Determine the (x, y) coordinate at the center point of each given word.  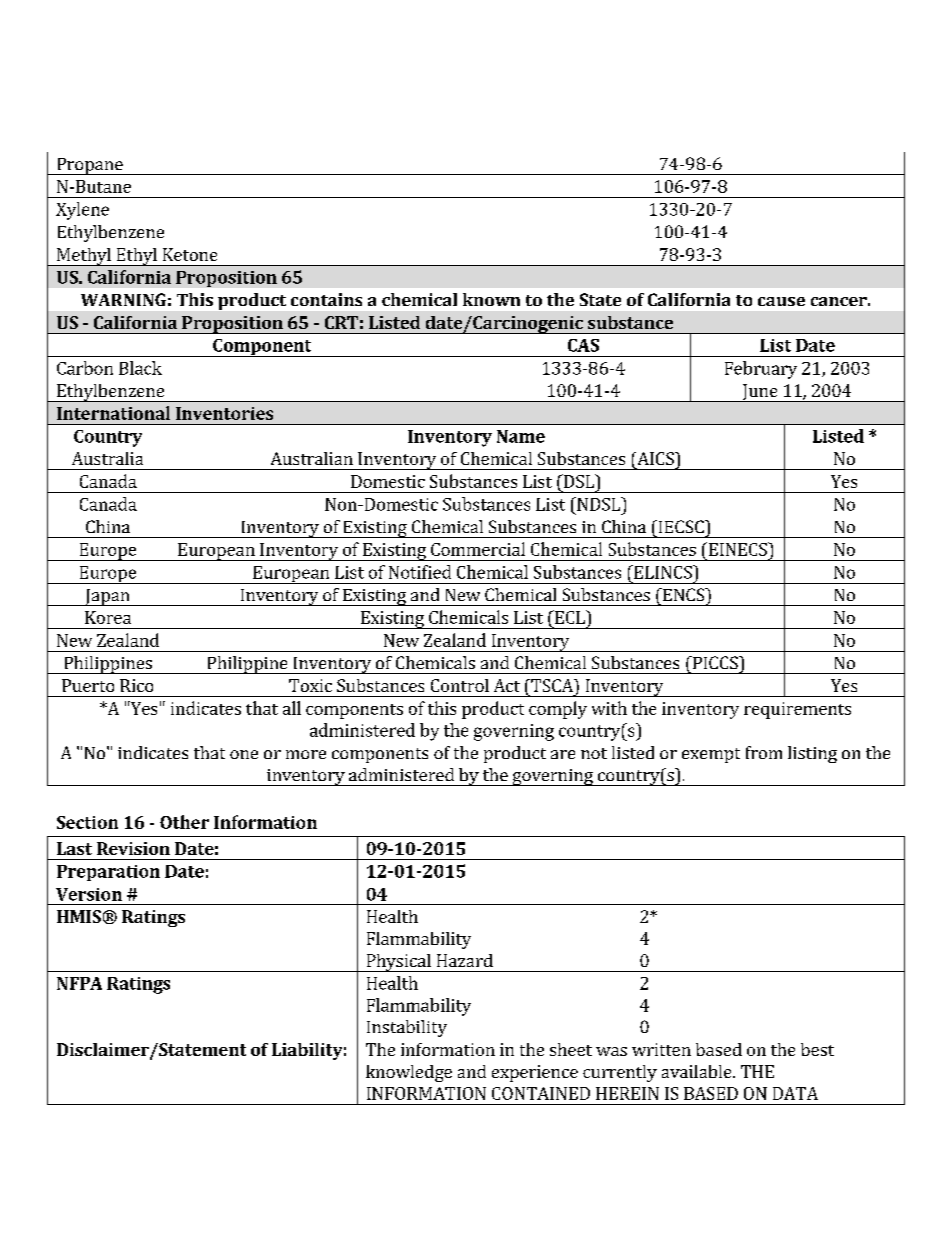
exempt (711, 755)
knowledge (409, 1073)
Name (521, 436)
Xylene (82, 211)
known (491, 299)
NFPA (79, 983)
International (113, 413)
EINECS (737, 549)
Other (184, 822)
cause (781, 301)
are (563, 754)
